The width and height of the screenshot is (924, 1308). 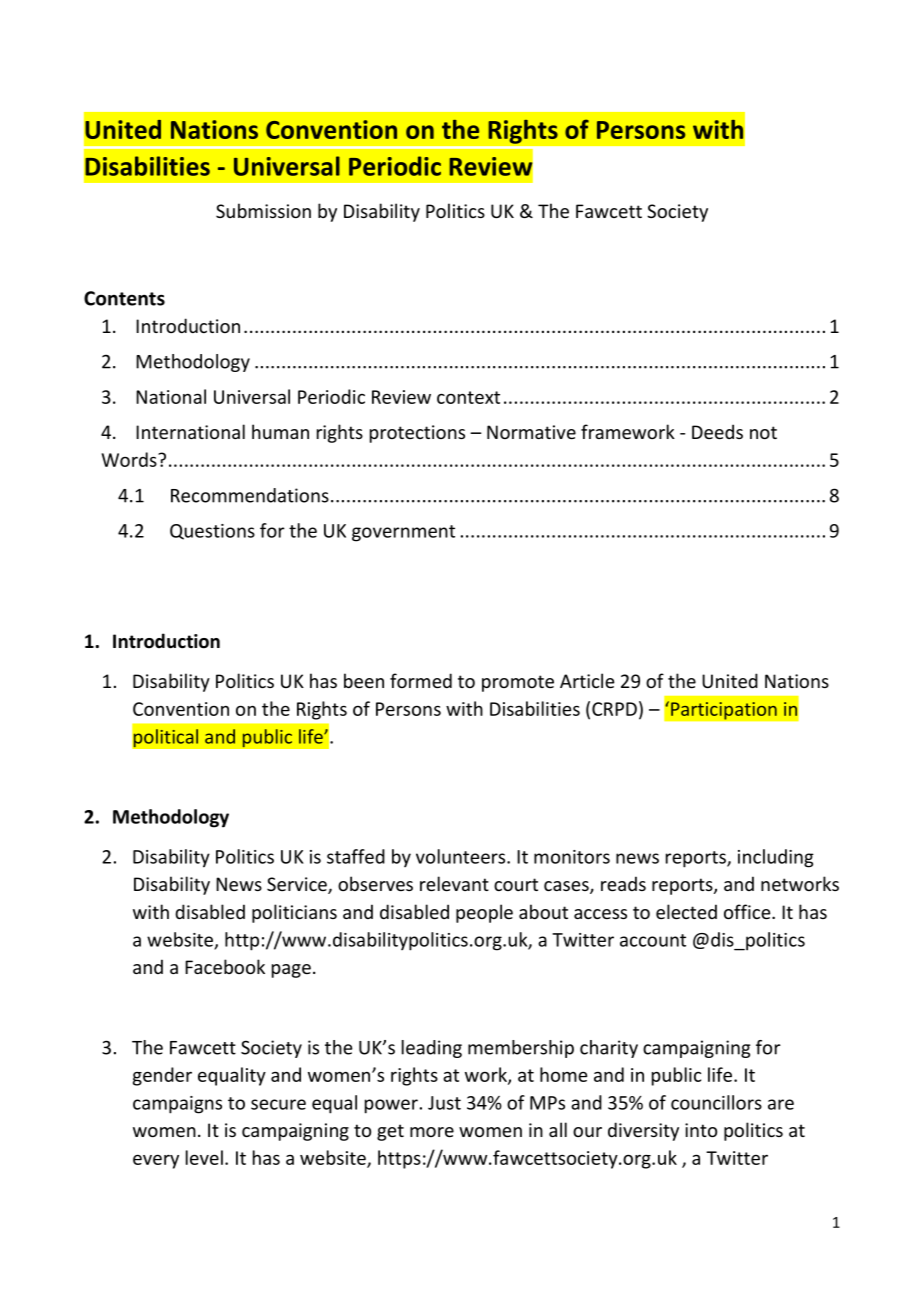 What do you see at coordinates (701, 1130) in the screenshot?
I see `into` at bounding box center [701, 1130].
